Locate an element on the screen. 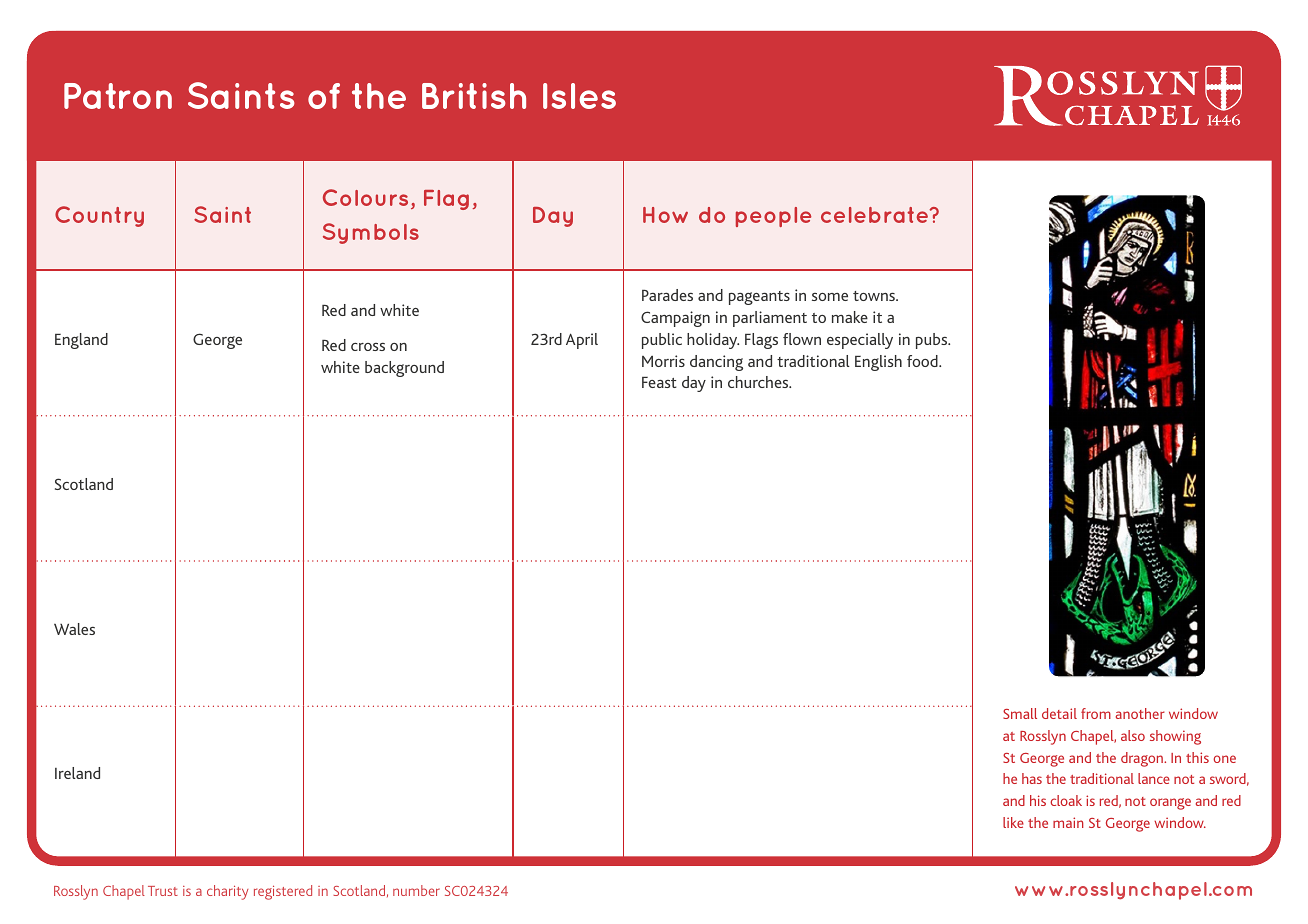  from is located at coordinates (1096, 713).
